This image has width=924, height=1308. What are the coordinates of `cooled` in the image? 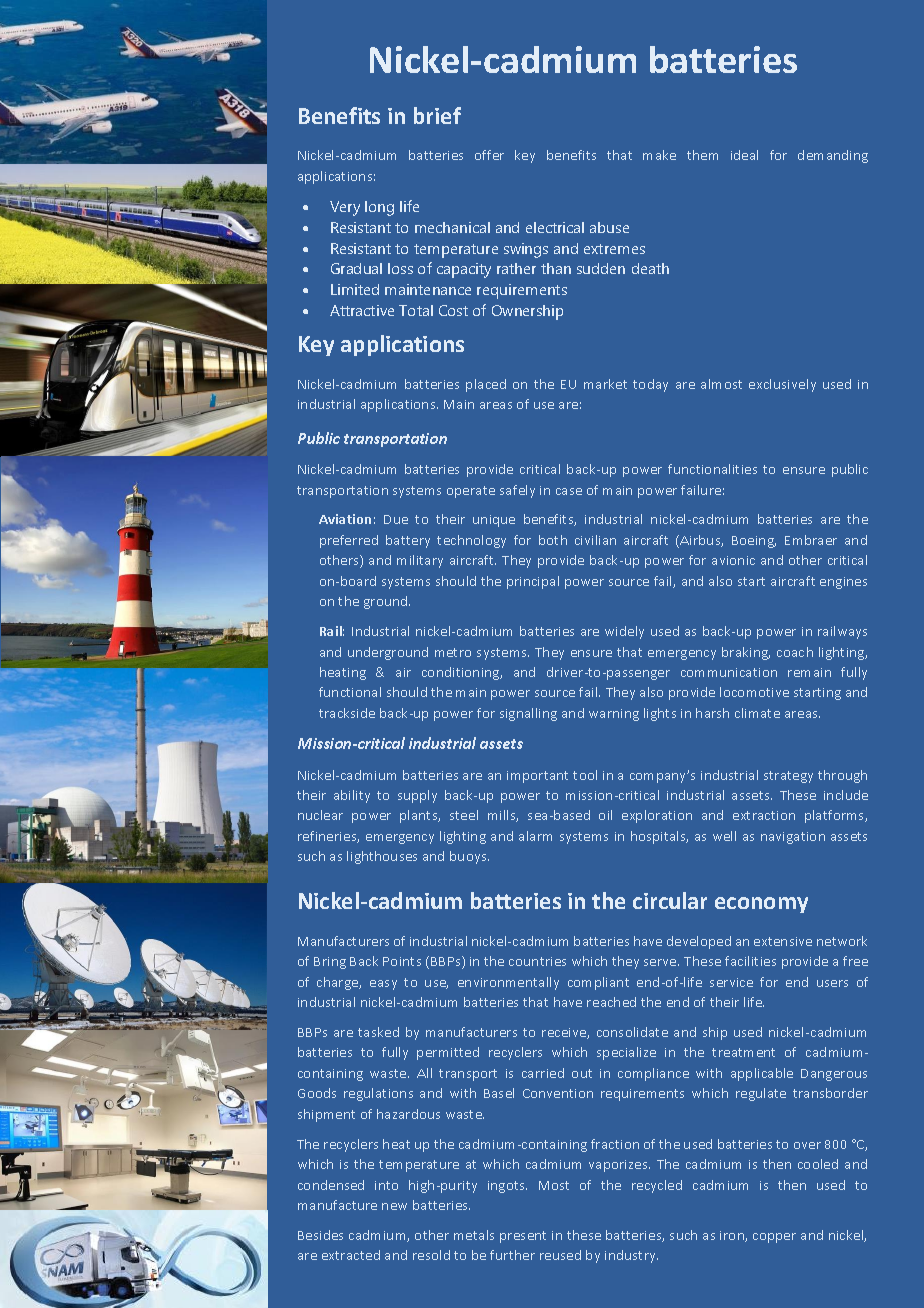 It's located at (818, 1164).
